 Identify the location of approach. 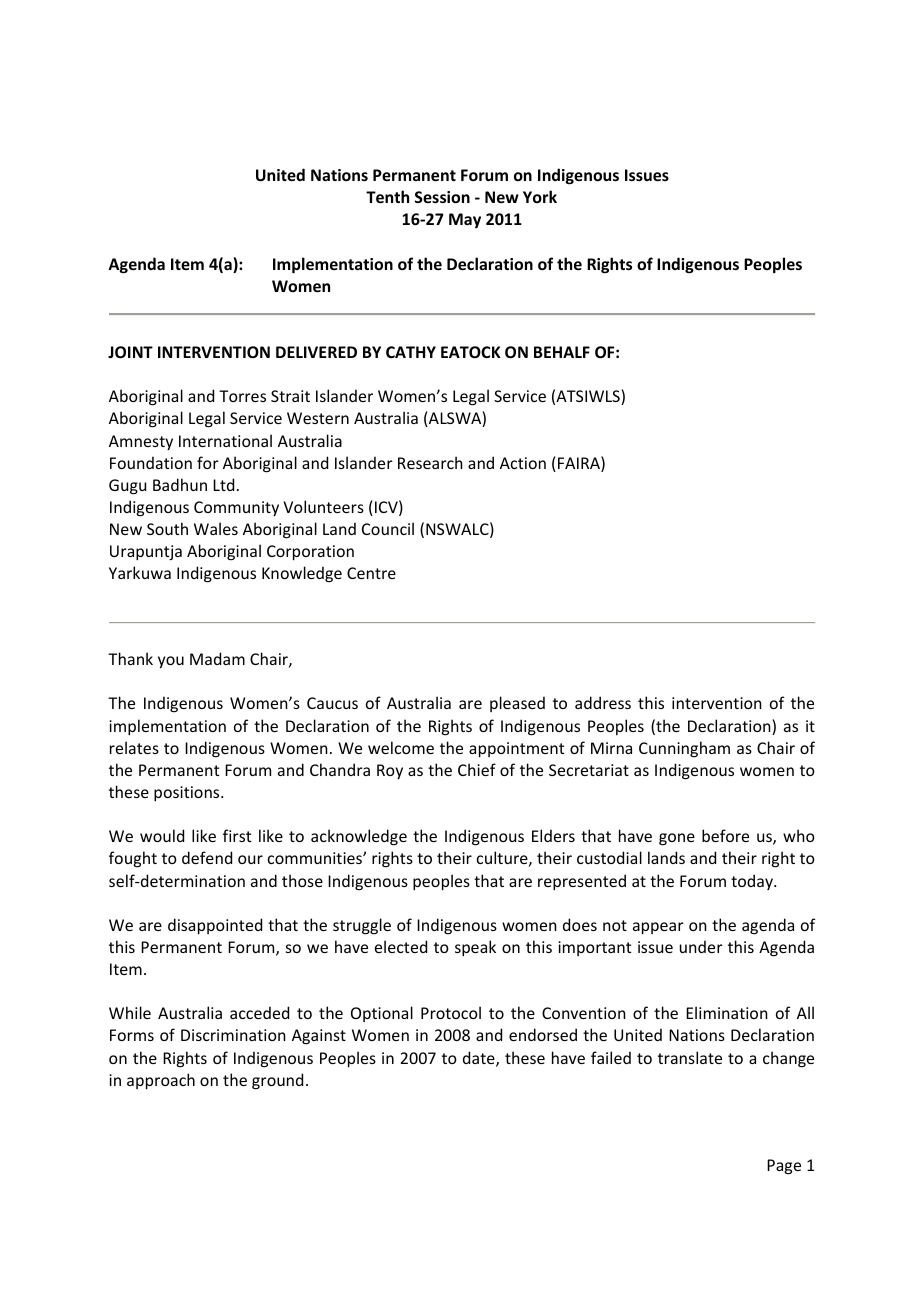
(161, 1081).
